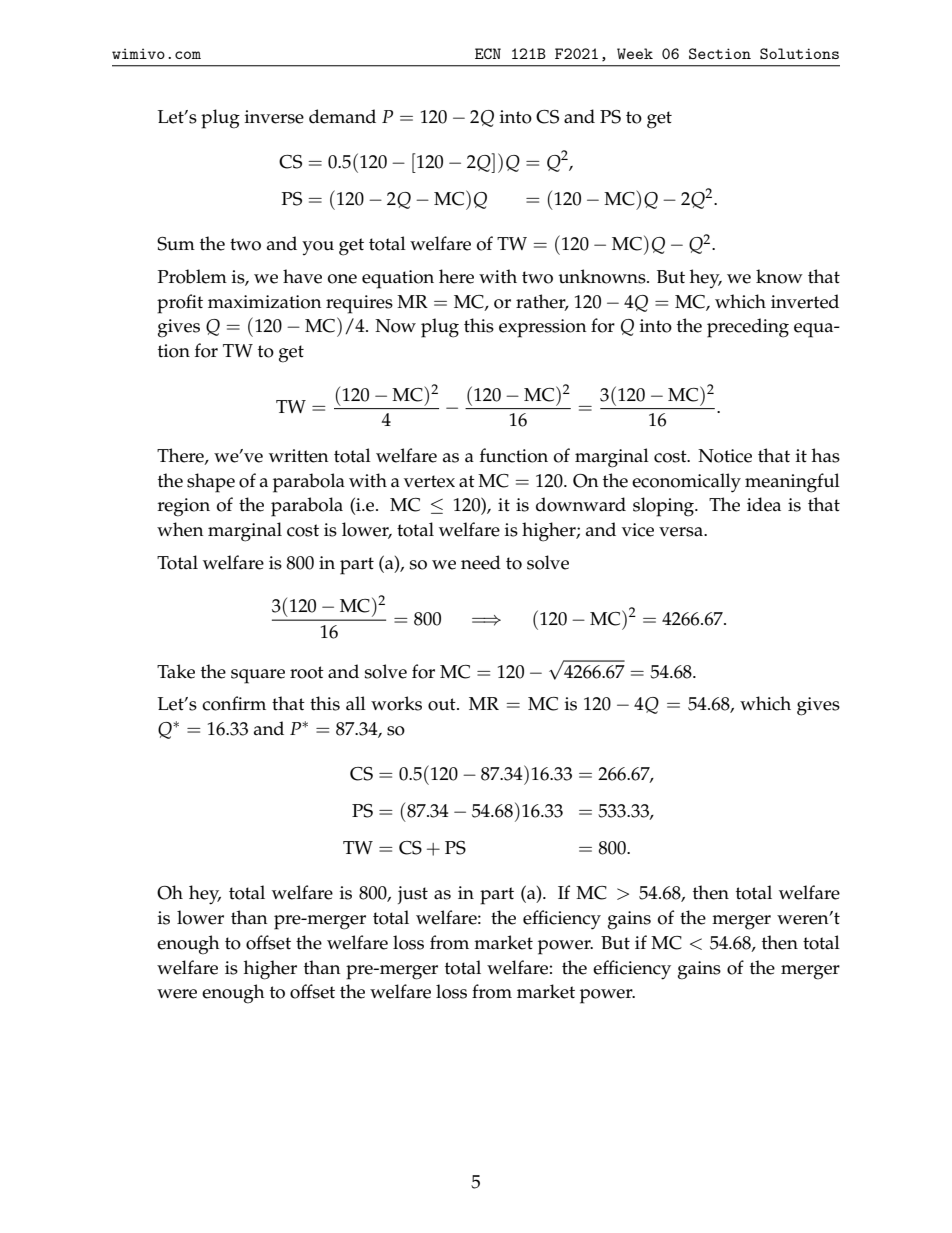  I want to click on out, so click(443, 704).
